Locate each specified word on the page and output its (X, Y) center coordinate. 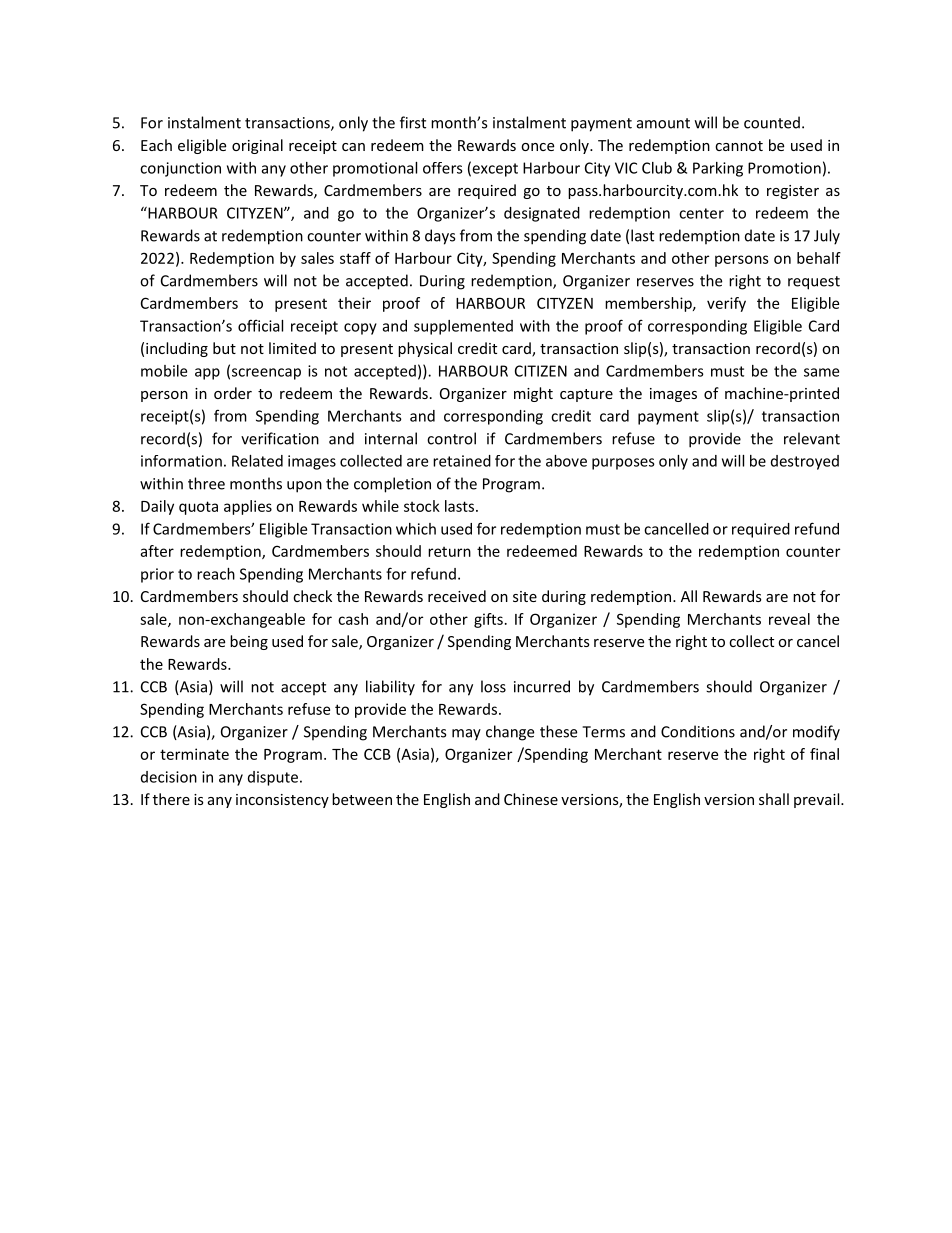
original (257, 146)
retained (462, 461)
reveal (789, 619)
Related (257, 461)
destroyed (805, 462)
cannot (739, 146)
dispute (273, 778)
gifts (488, 620)
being (249, 642)
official (260, 325)
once (537, 147)
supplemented (463, 327)
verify (726, 304)
